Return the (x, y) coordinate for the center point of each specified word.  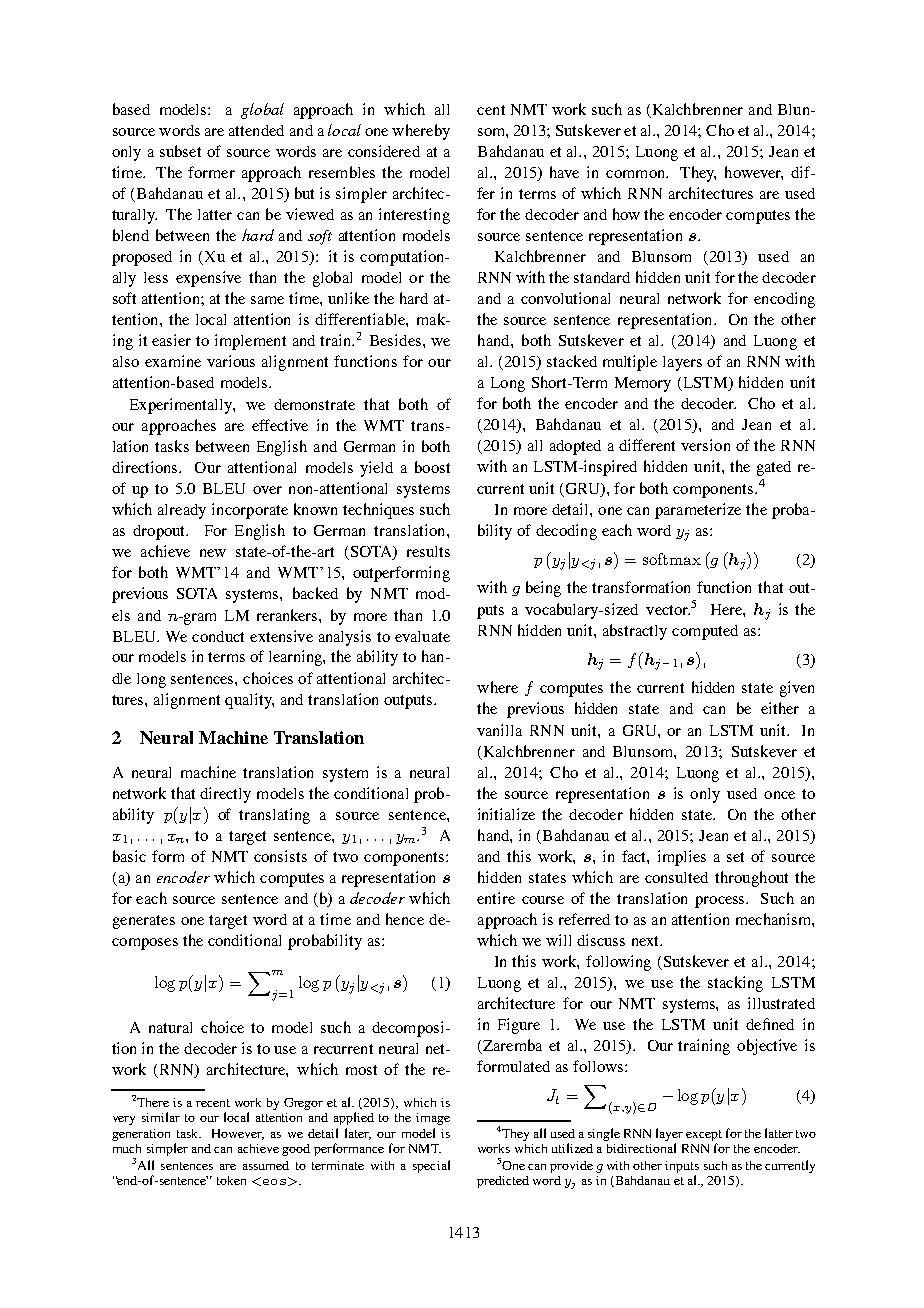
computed (705, 632)
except (704, 1135)
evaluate (422, 636)
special (431, 1166)
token (231, 1180)
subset (180, 151)
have (564, 172)
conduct (218, 636)
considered (384, 151)
